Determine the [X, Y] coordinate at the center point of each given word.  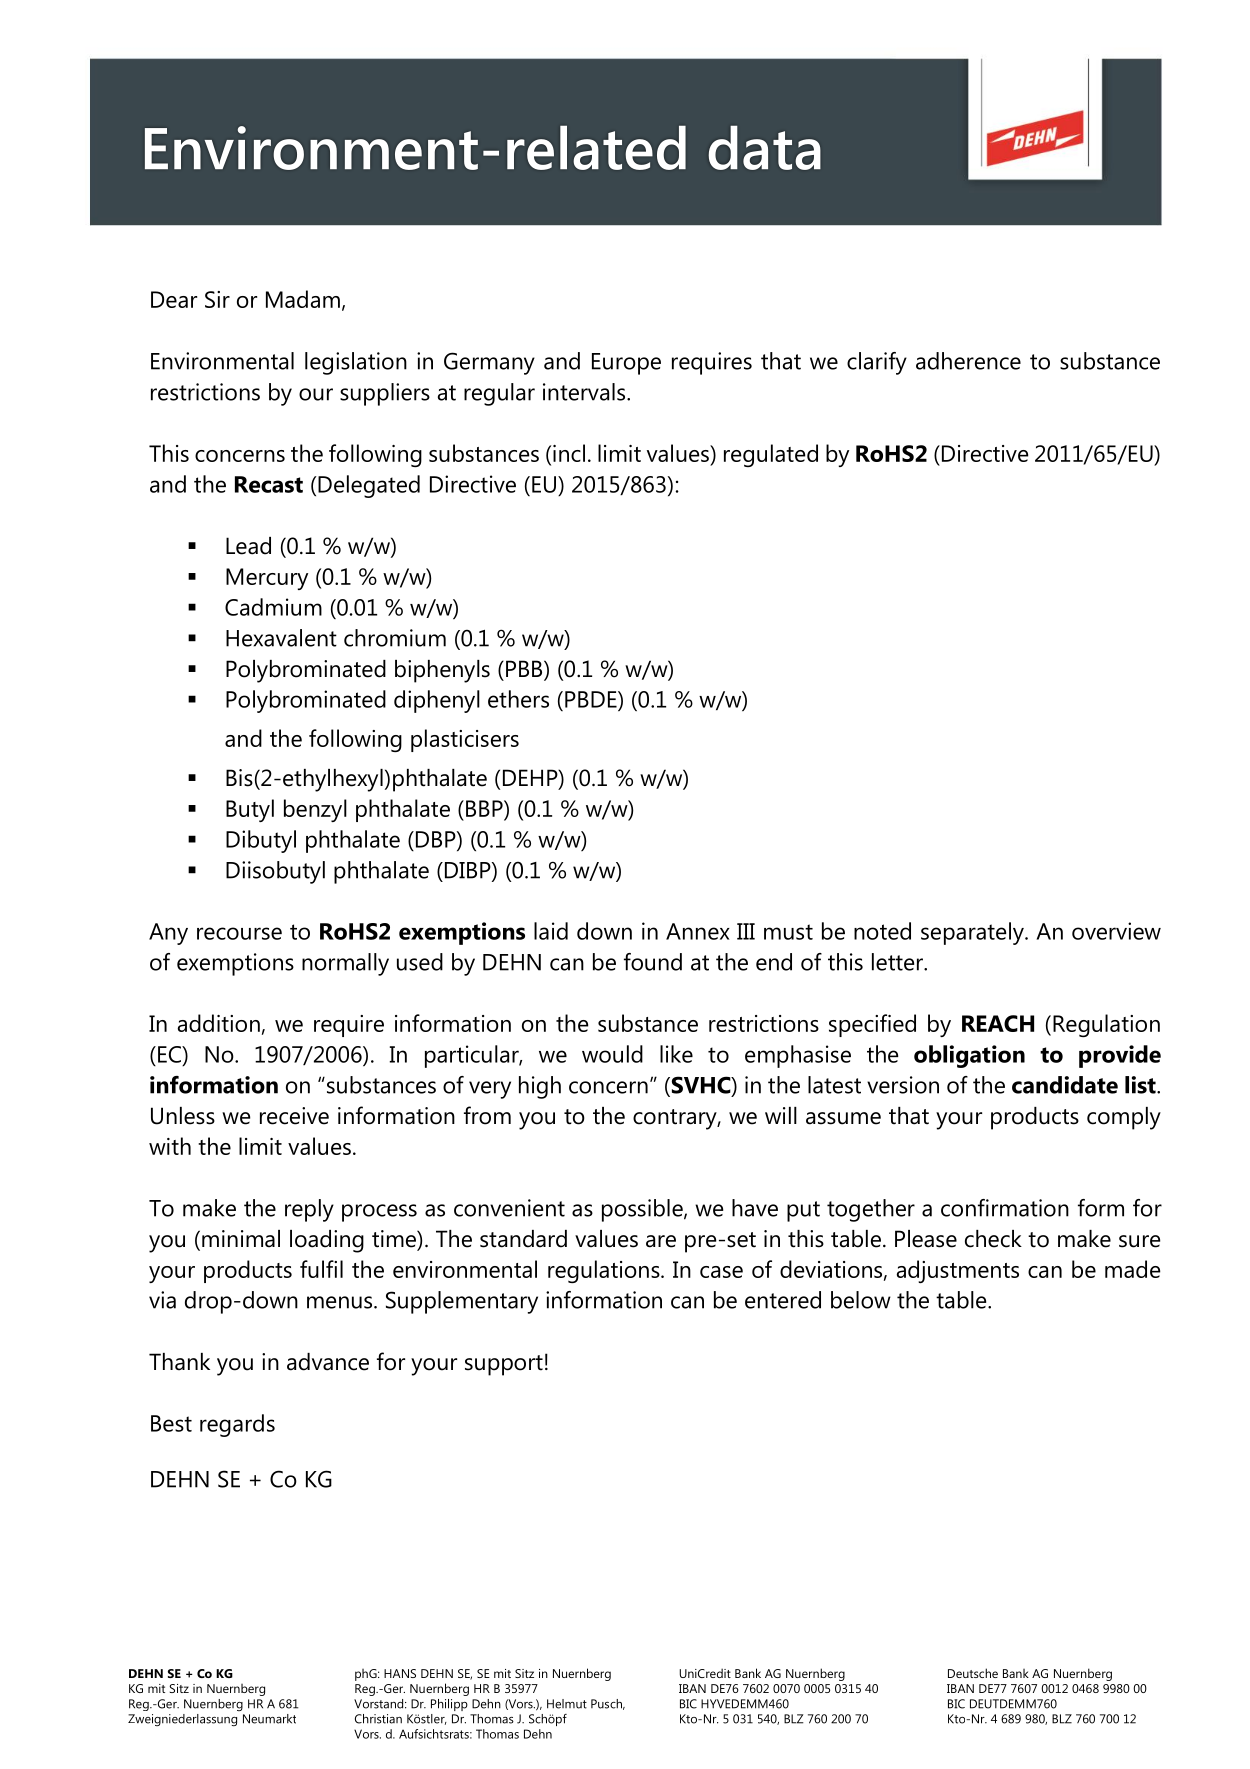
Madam [303, 299]
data [765, 148]
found [653, 962]
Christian [378, 1719]
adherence [968, 361]
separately [973, 933]
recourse [239, 933]
